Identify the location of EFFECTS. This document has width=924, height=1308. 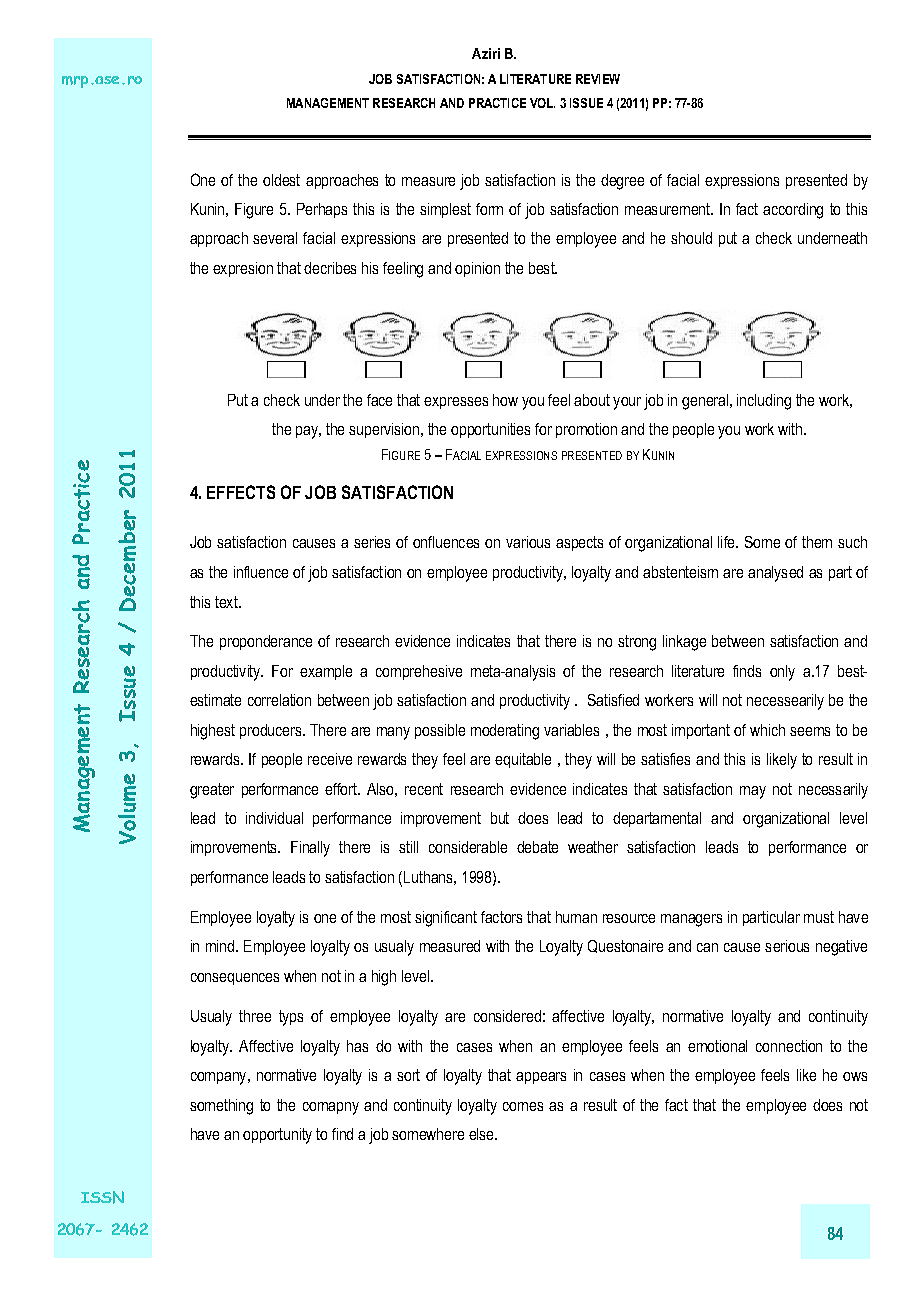
(241, 492).
